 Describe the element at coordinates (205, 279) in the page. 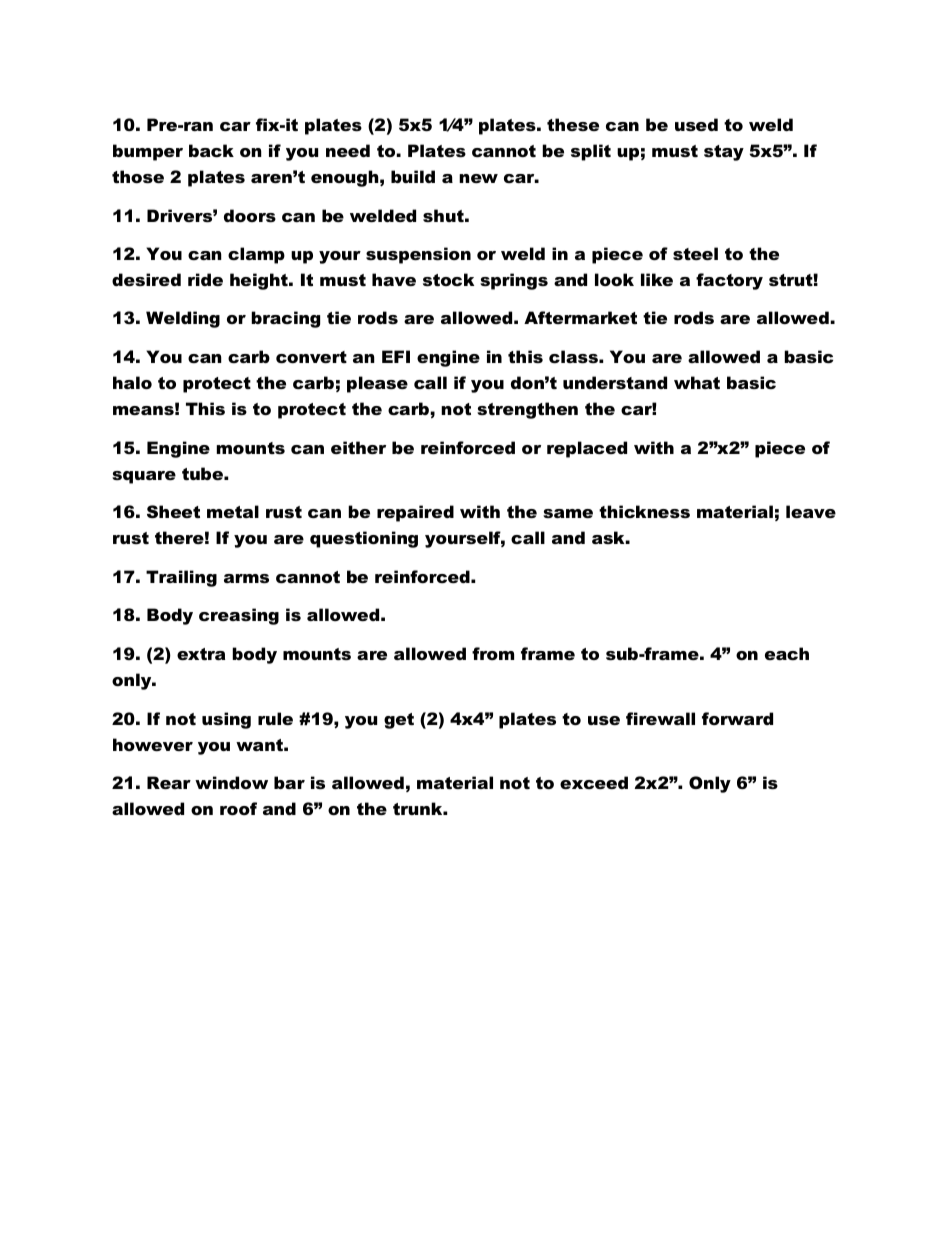

I see `ride` at that location.
